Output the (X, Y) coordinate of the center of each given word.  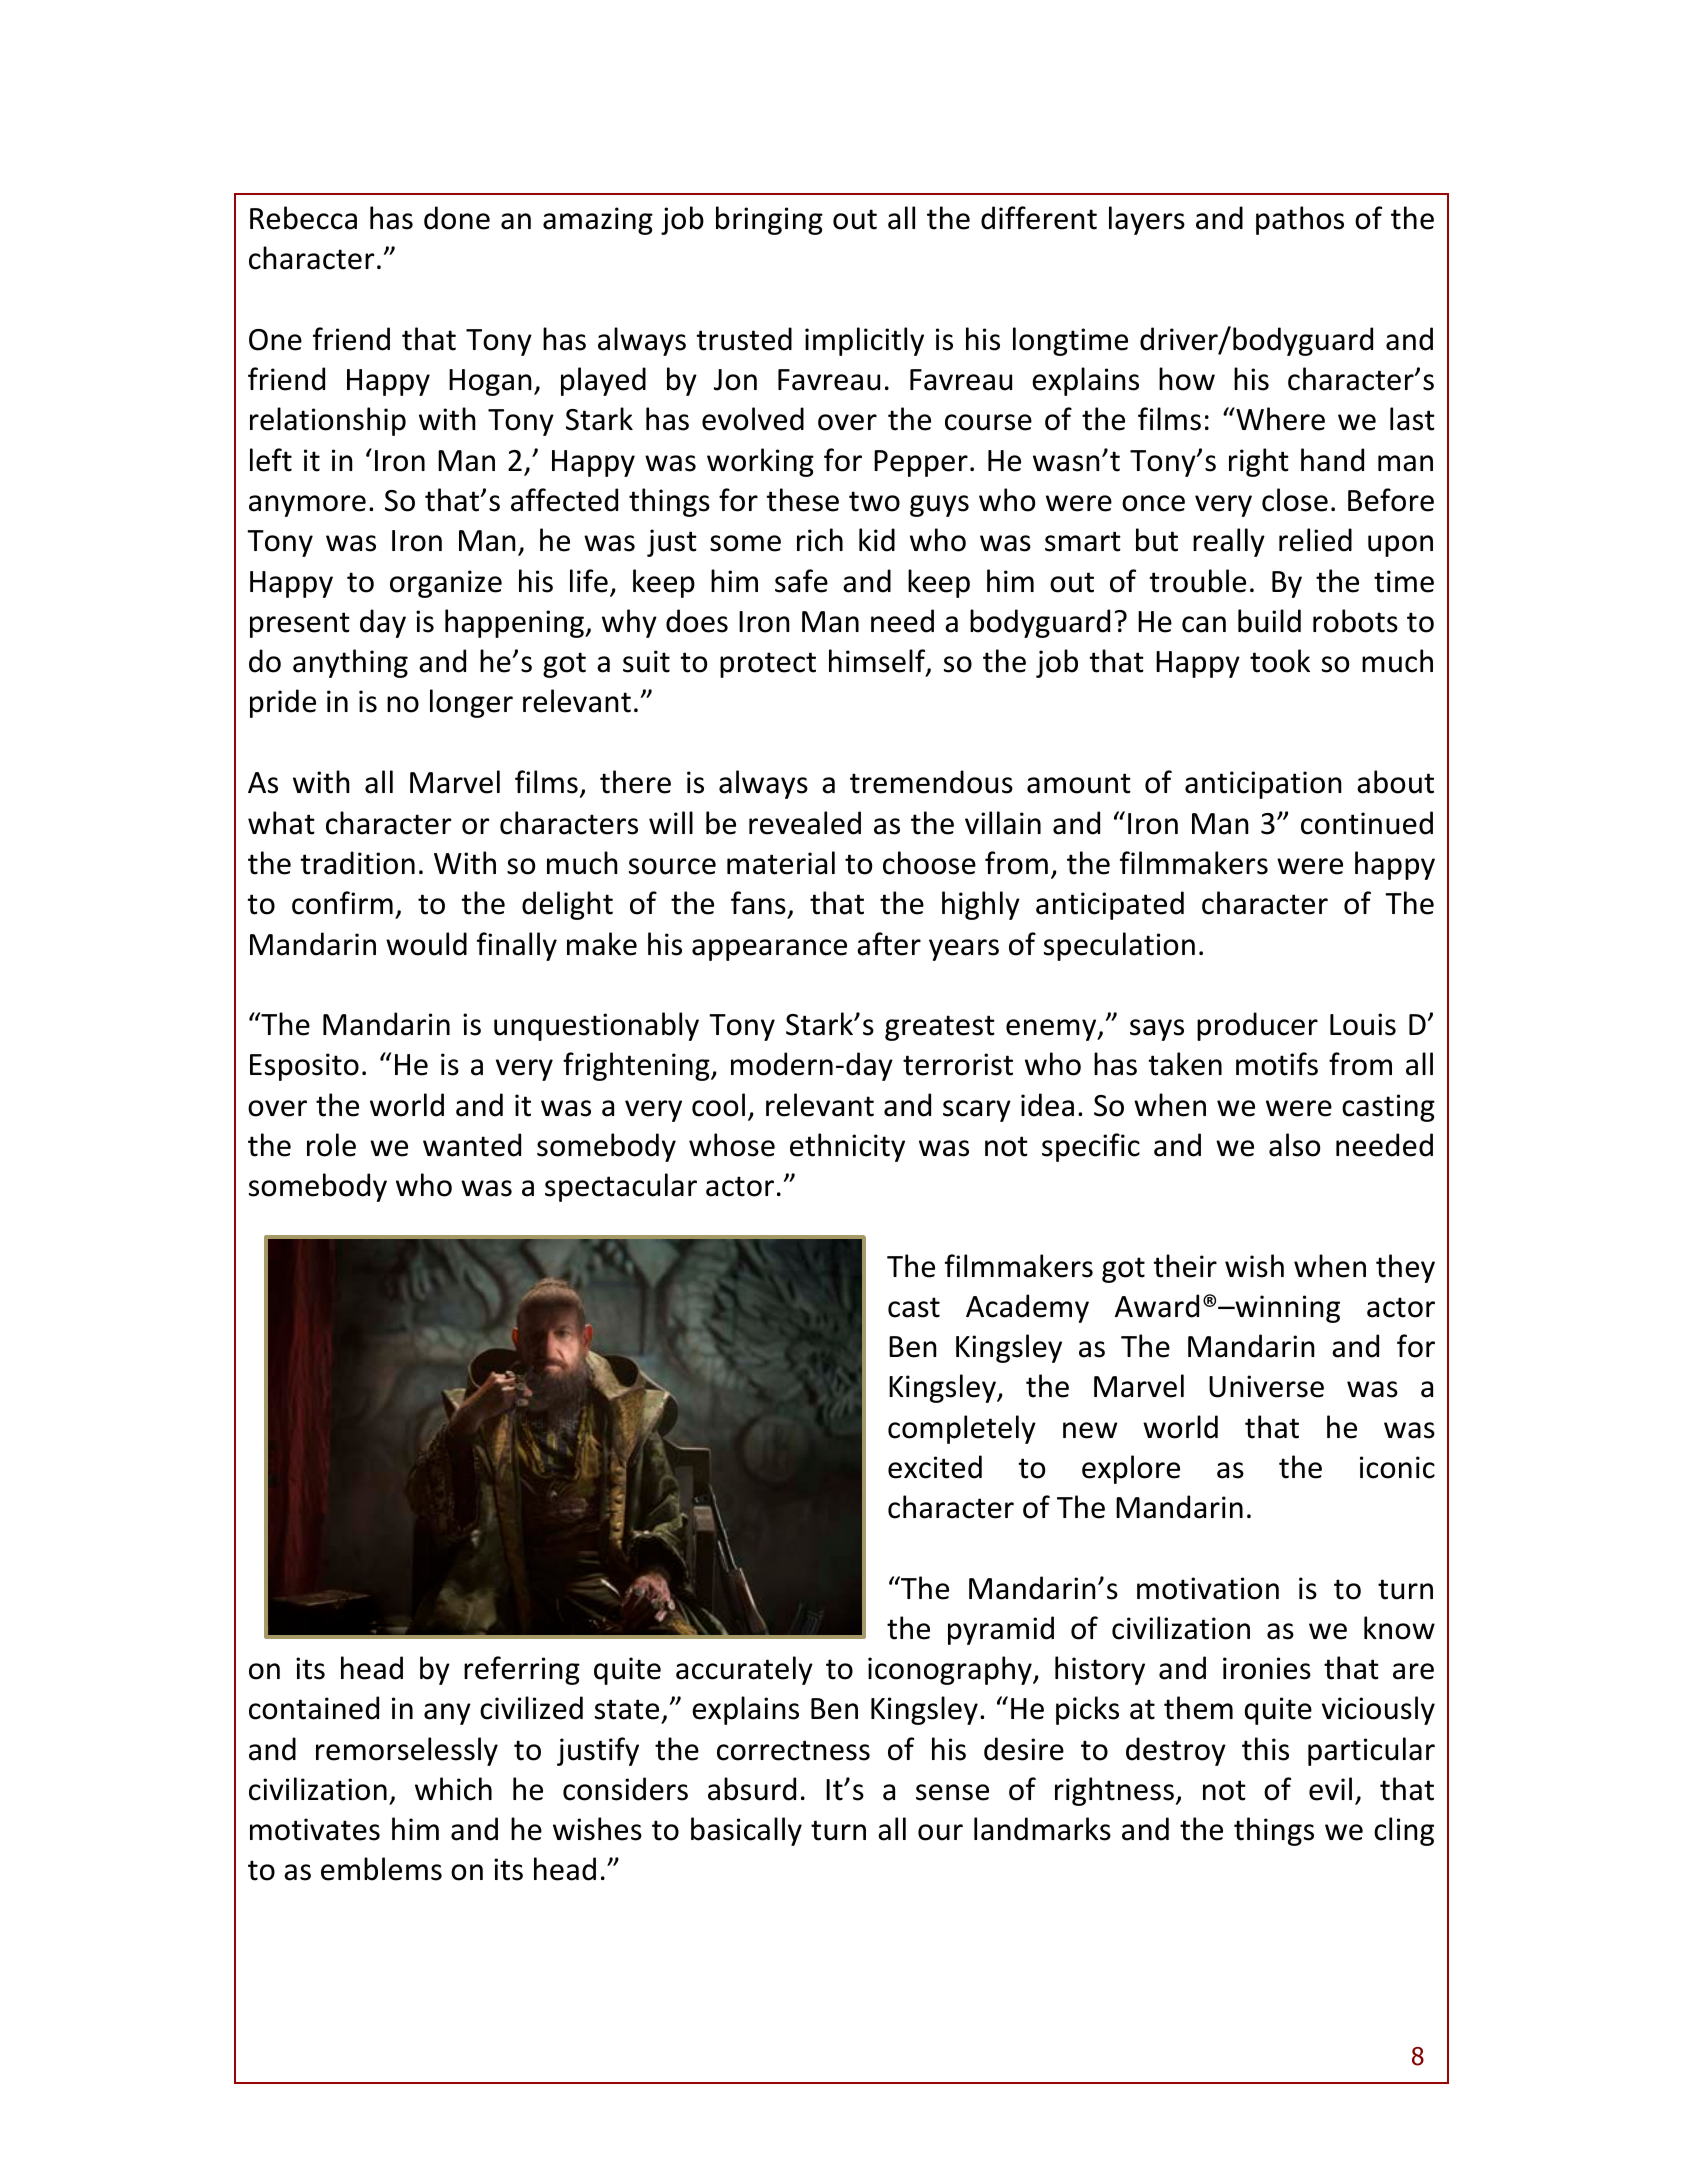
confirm (342, 903)
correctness (793, 1750)
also (1294, 1145)
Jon (735, 380)
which (453, 1789)
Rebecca (303, 218)
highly (981, 905)
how (1187, 379)
